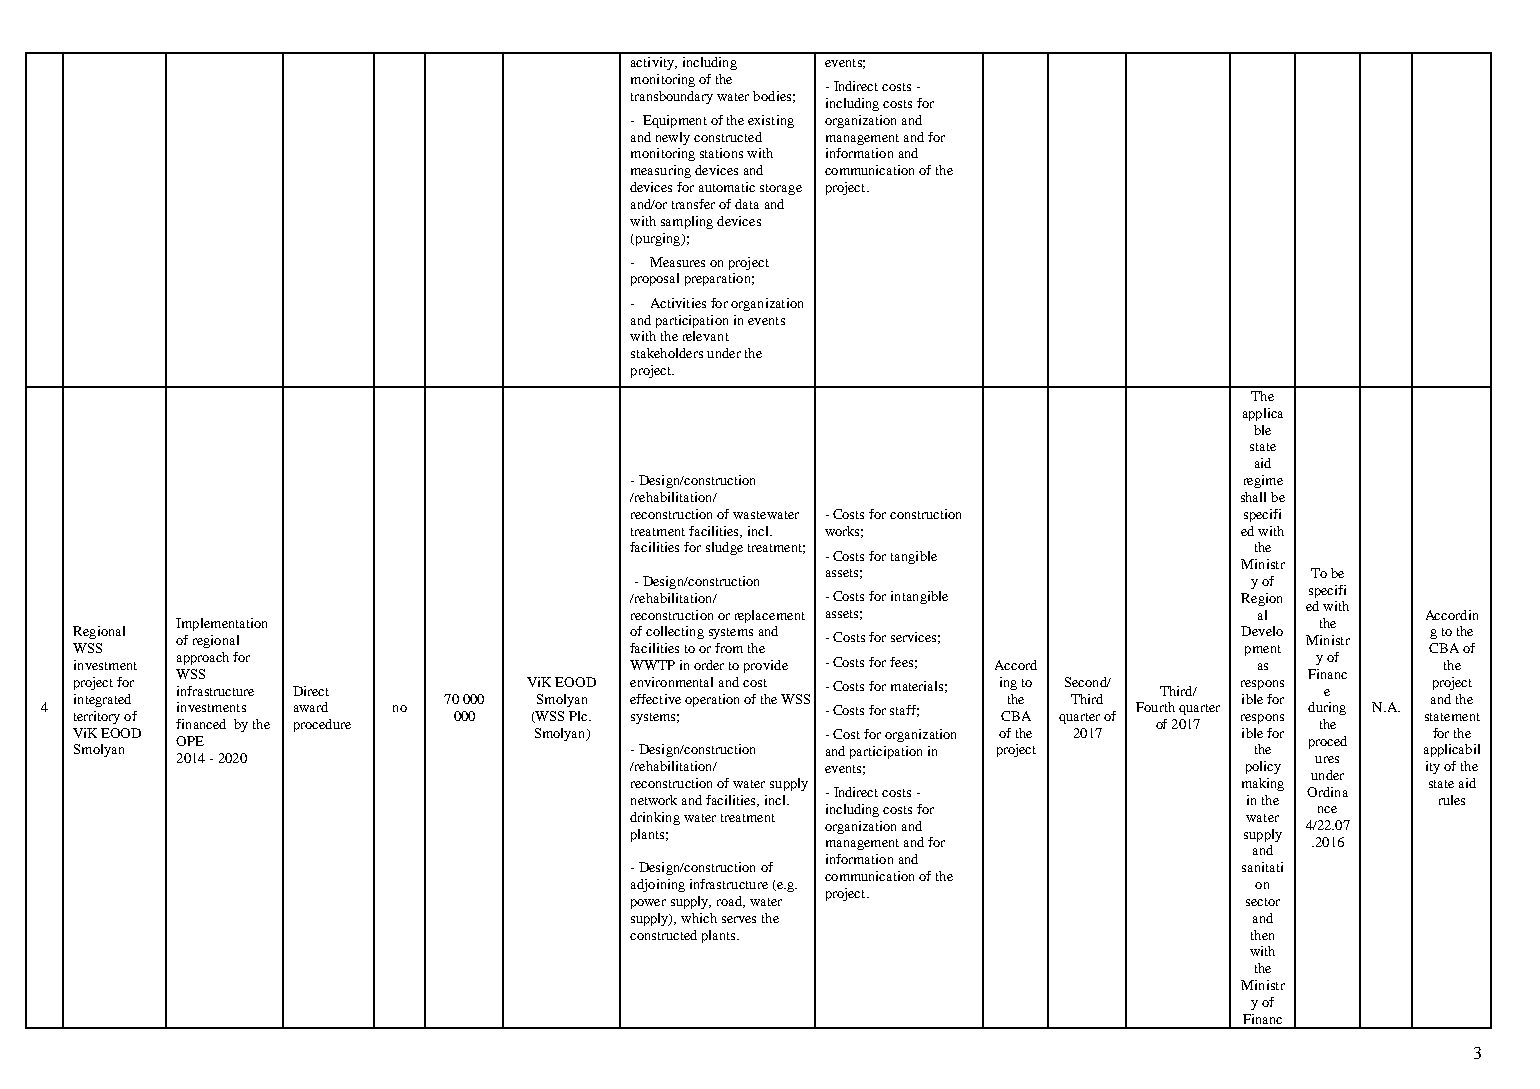 This screenshot has height=1089, width=1540. What do you see at coordinates (648, 904) in the screenshot?
I see `power` at bounding box center [648, 904].
